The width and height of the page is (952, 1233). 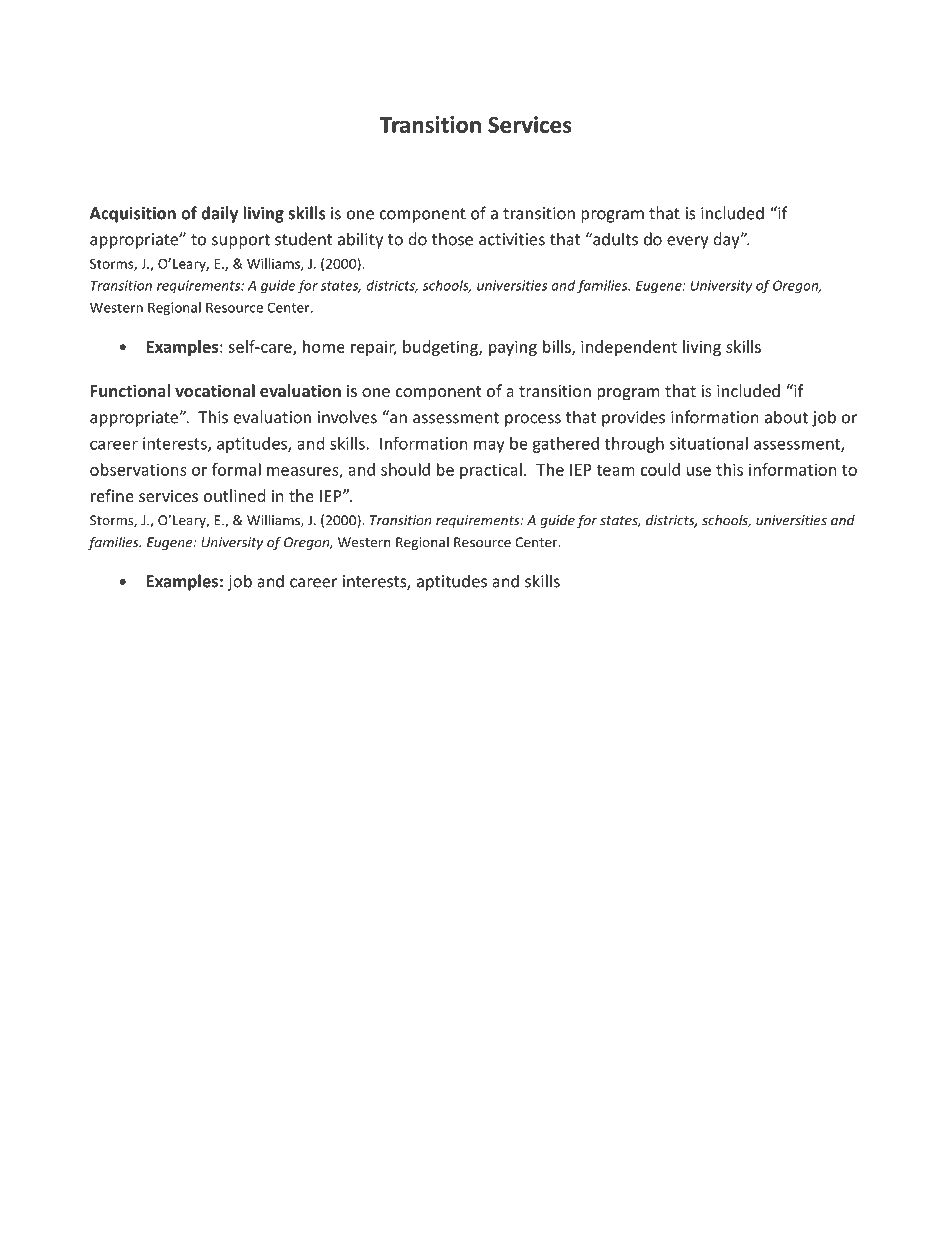 What do you see at coordinates (629, 348) in the page?
I see `independent` at bounding box center [629, 348].
